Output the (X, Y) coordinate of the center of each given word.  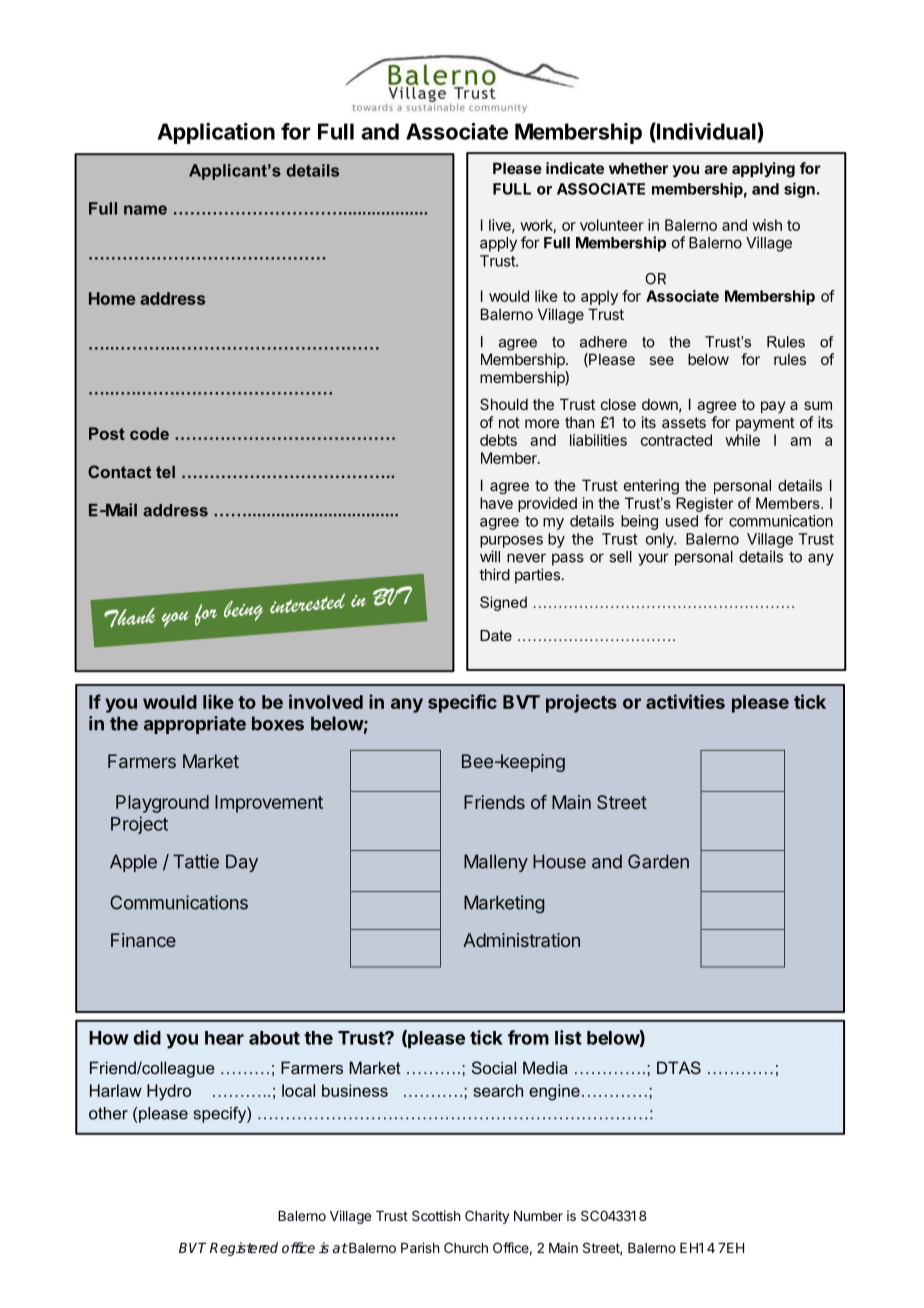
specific (462, 703)
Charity (487, 1217)
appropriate (195, 725)
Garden (658, 861)
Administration (521, 940)
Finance (143, 940)
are (716, 169)
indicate (575, 168)
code (149, 433)
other (108, 1113)
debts (498, 440)
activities (685, 701)
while (742, 440)
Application (216, 133)
